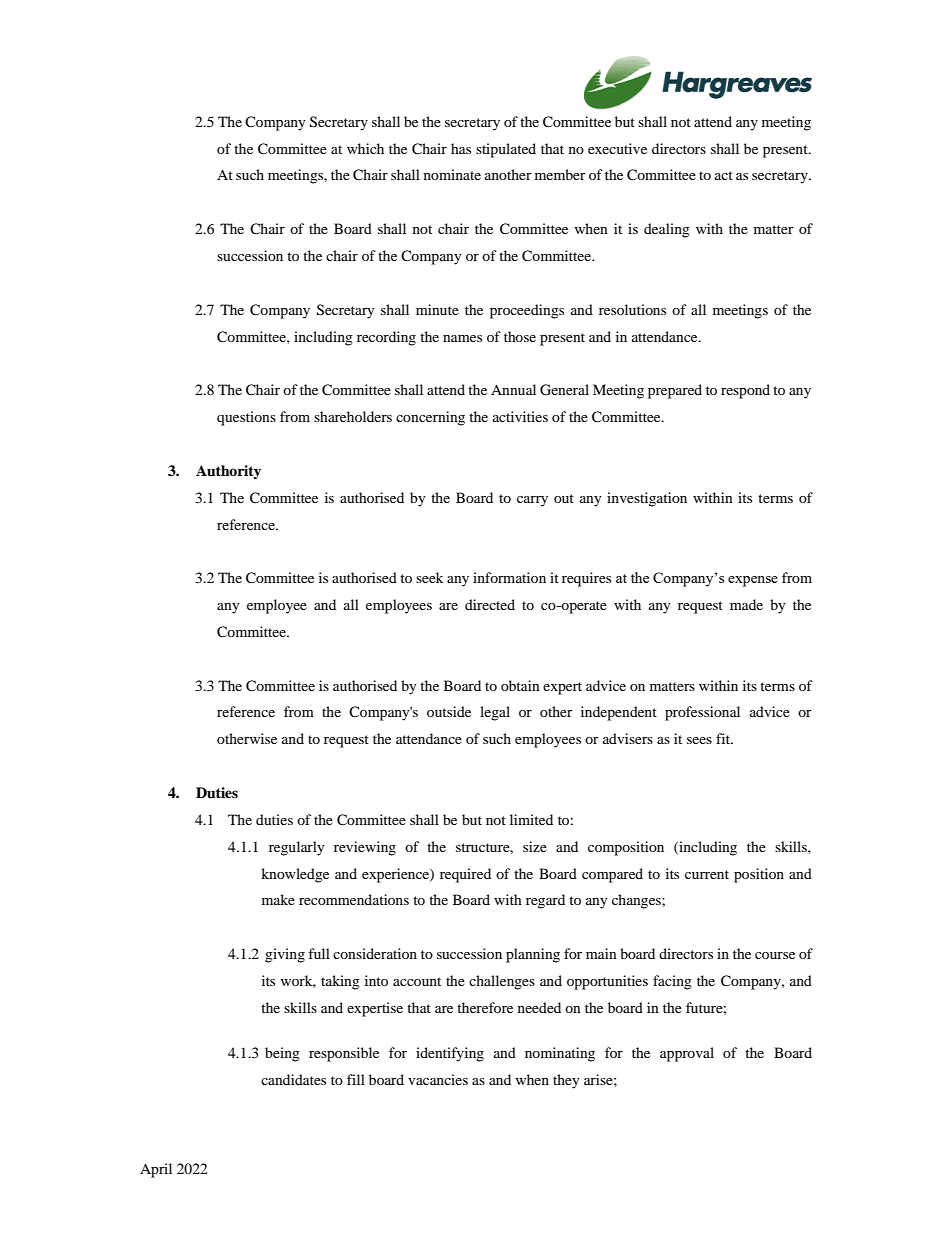 The height and width of the screenshot is (1233, 952). What do you see at coordinates (687, 1054) in the screenshot?
I see `approval` at bounding box center [687, 1054].
